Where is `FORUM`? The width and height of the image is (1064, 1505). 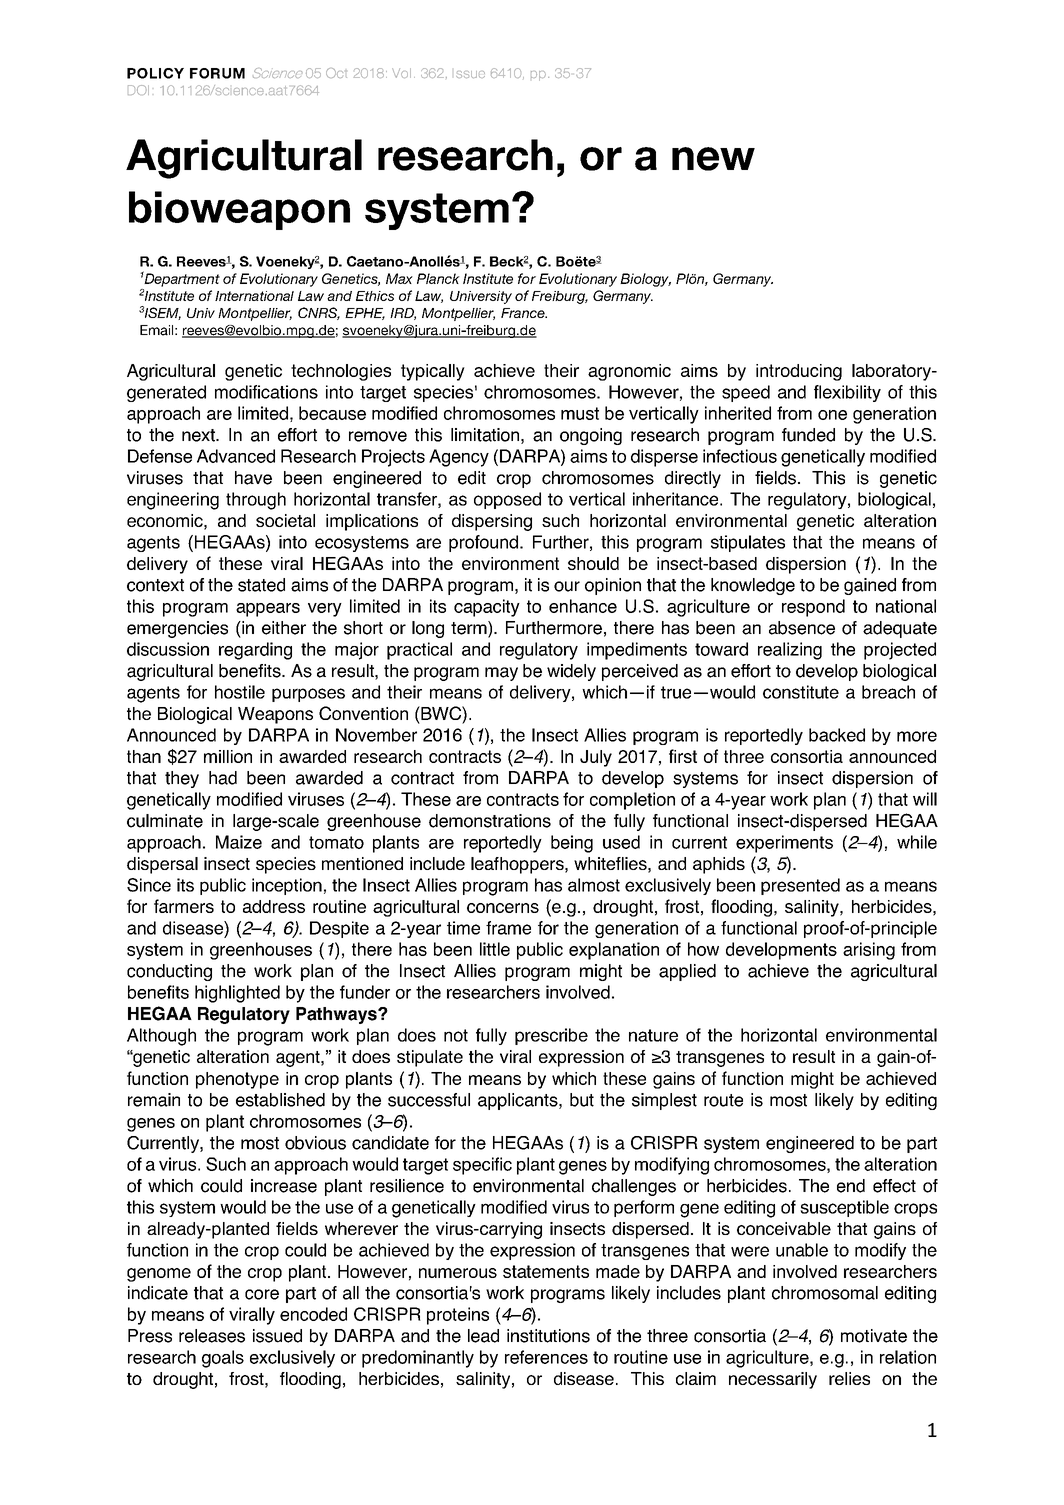 FORUM is located at coordinates (217, 73).
